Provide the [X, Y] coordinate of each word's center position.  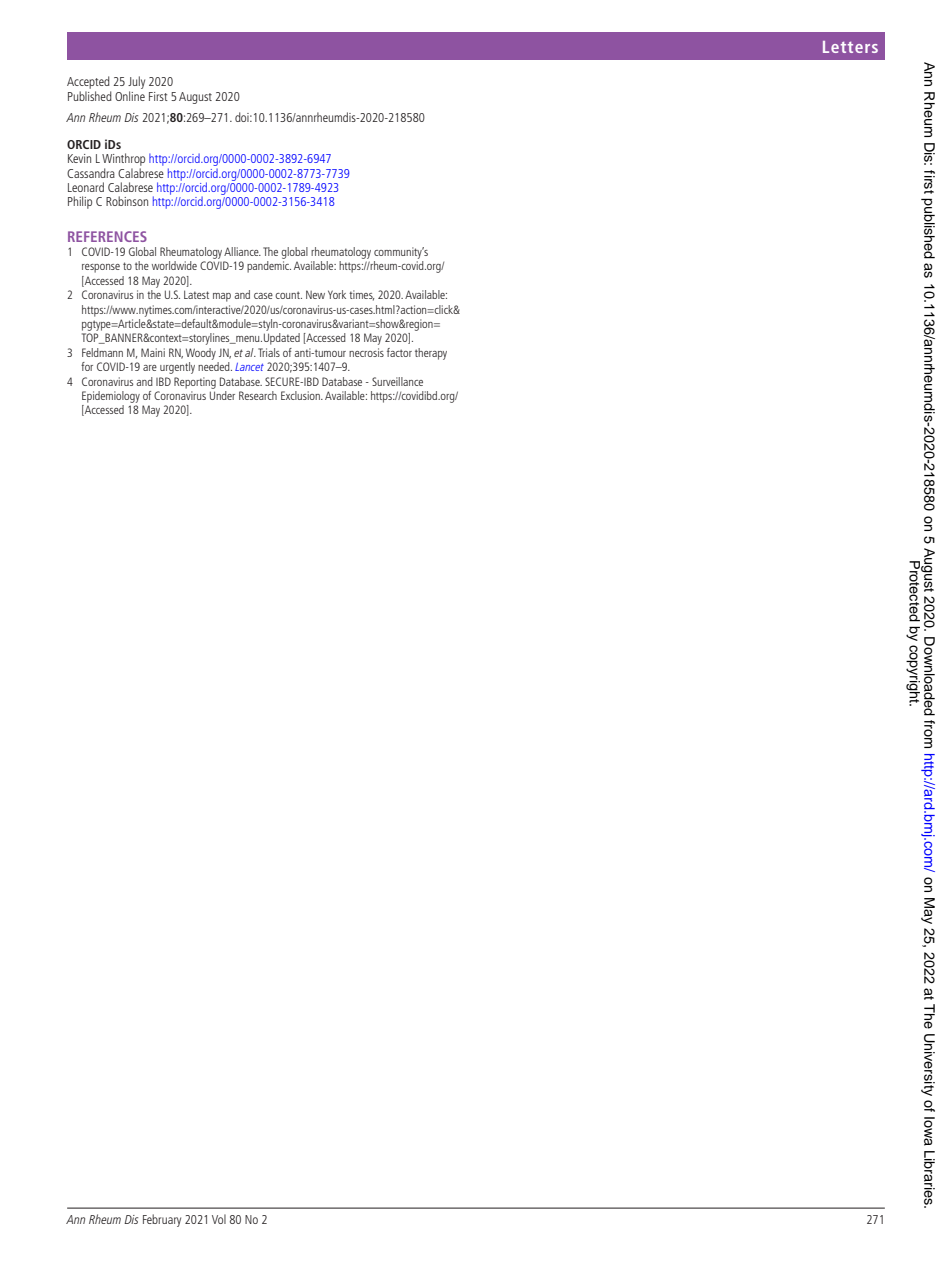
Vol [219, 1219]
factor [399, 352]
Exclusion [301, 395]
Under [222, 395]
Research [258, 395]
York [337, 294]
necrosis [366, 352]
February [162, 1220]
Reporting [195, 383]
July [136, 84]
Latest [196, 294]
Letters [850, 47]
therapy [431, 354]
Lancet [249, 367]
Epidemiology [111, 397]
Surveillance [397, 381]
